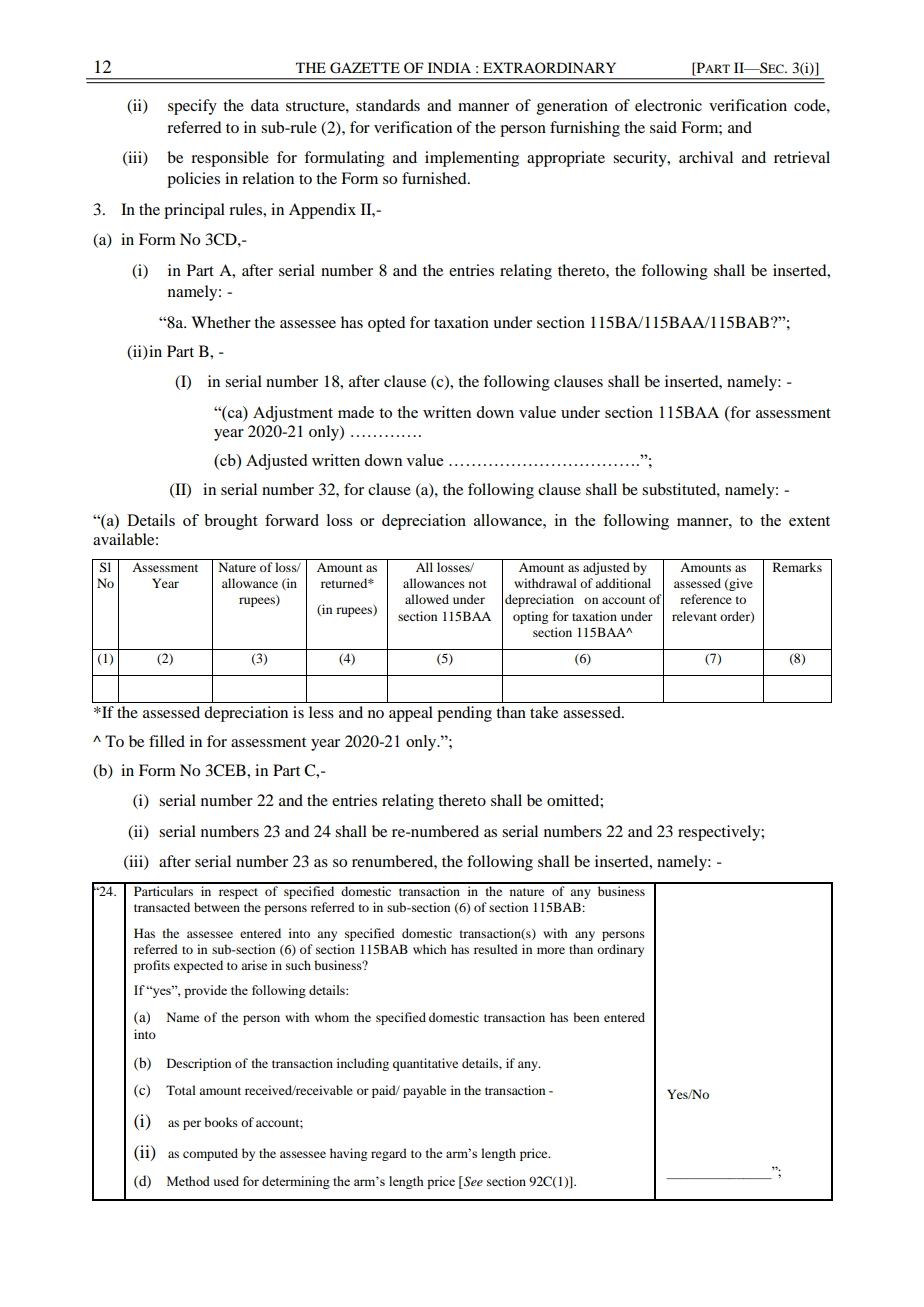 The image size is (924, 1307). I want to click on INDIA, so click(449, 67).
